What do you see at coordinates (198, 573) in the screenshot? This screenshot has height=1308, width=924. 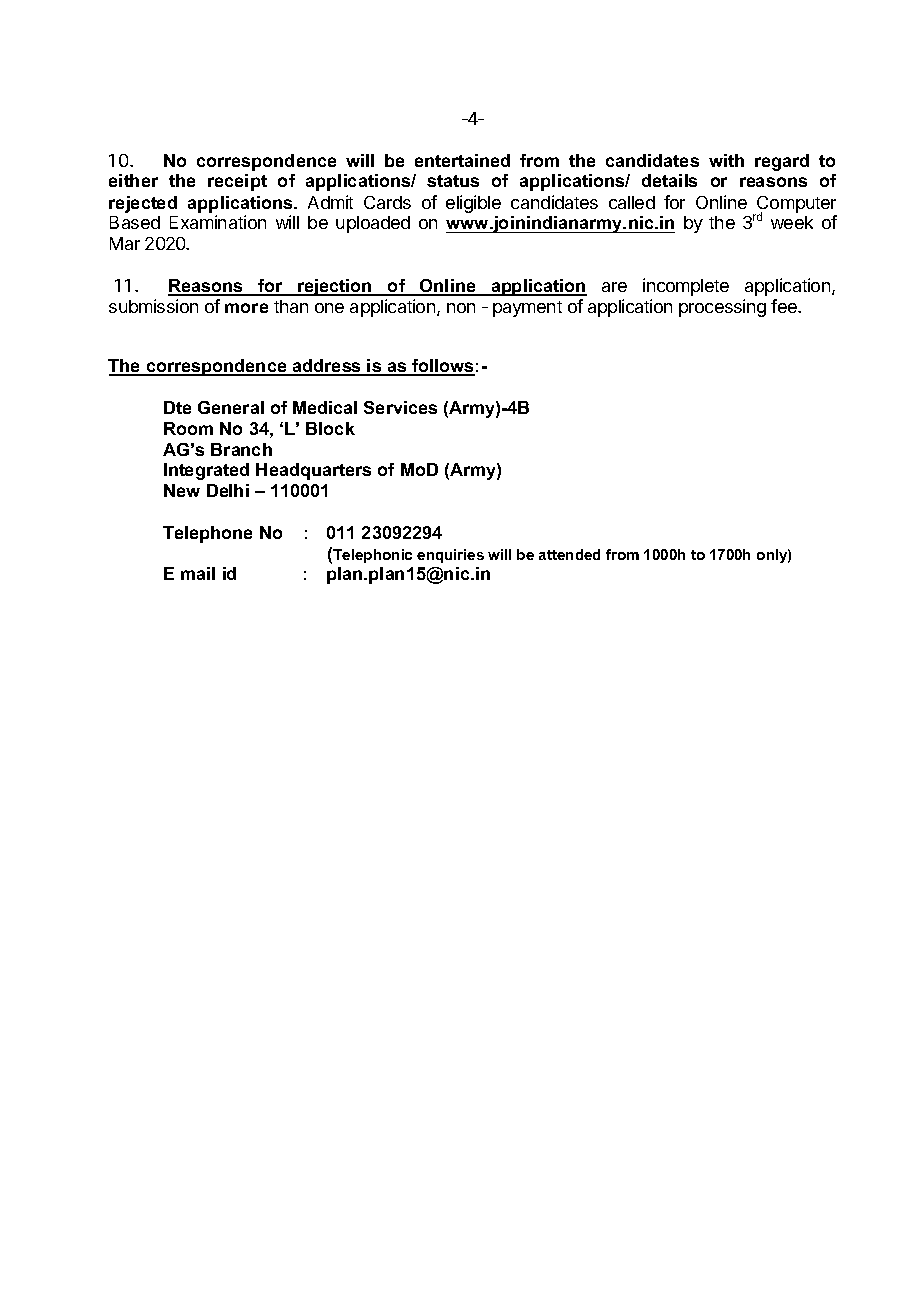 I see `mail` at bounding box center [198, 573].
